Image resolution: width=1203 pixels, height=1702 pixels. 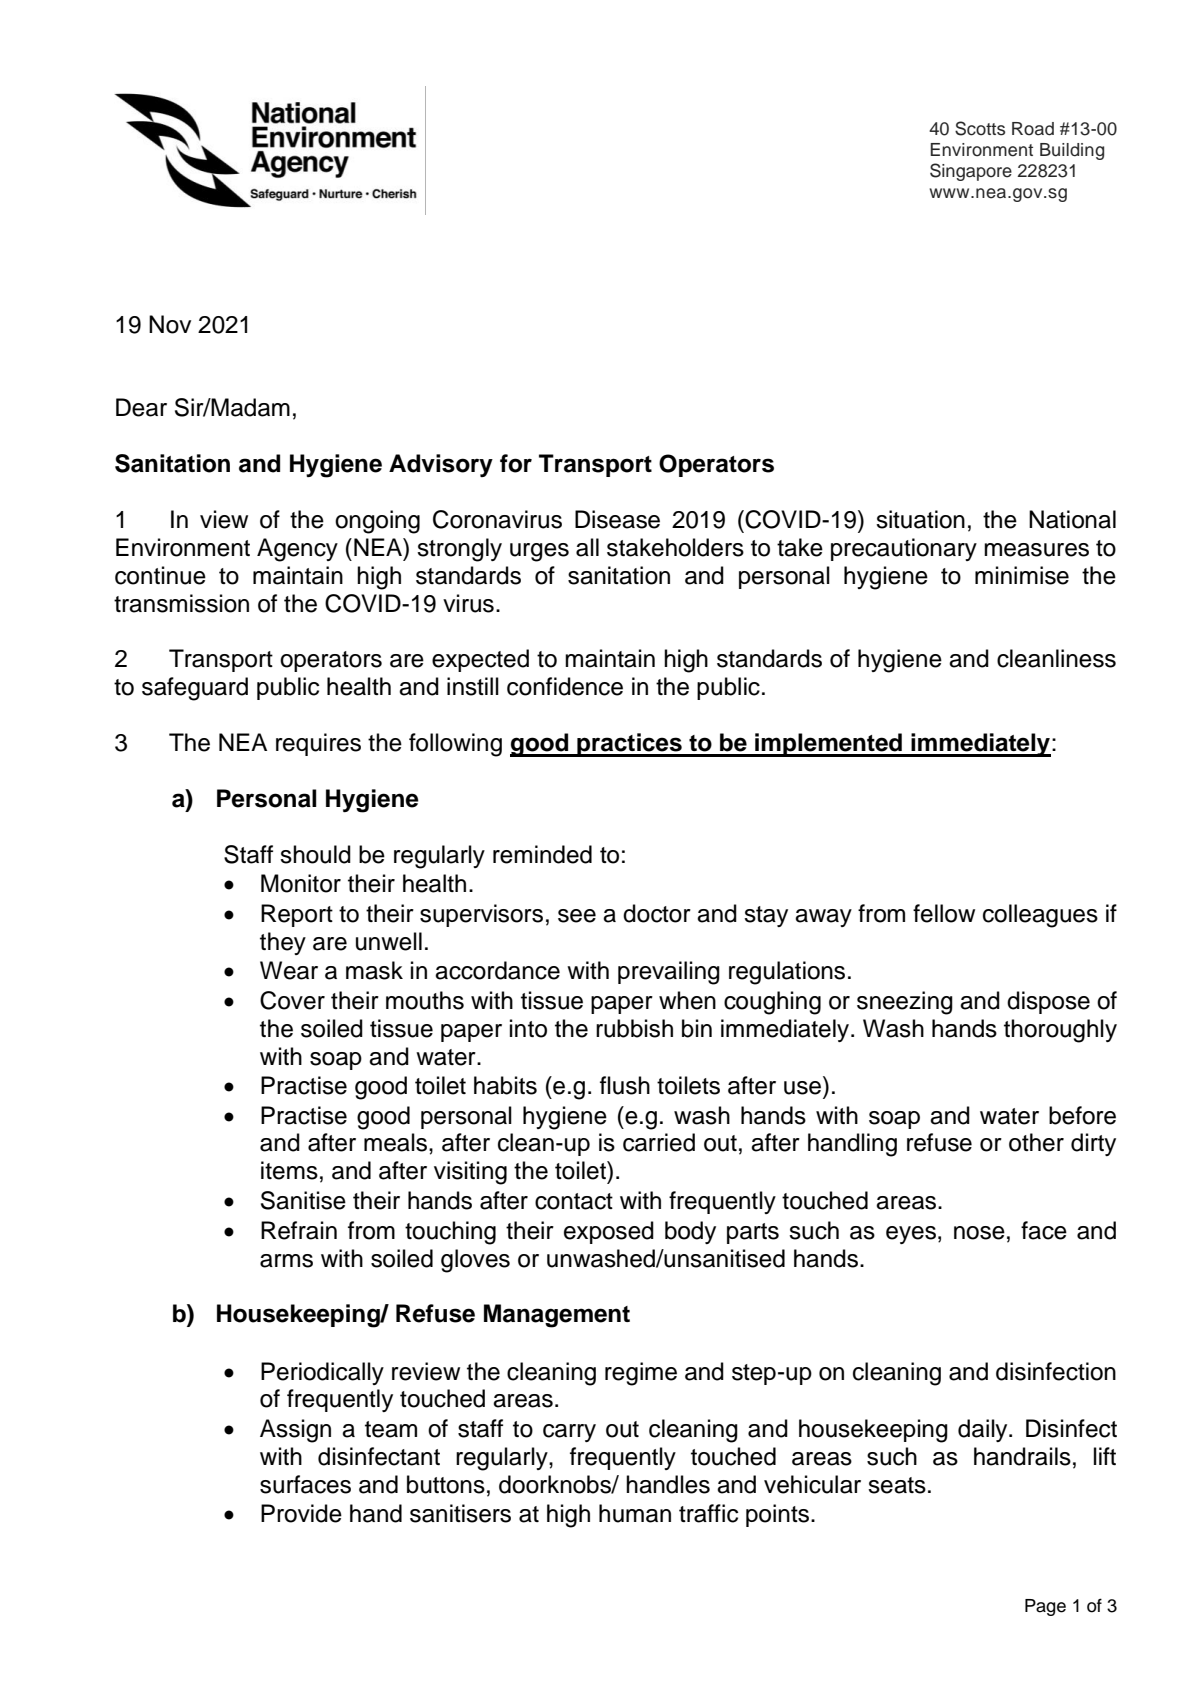 I want to click on human, so click(x=635, y=1513).
